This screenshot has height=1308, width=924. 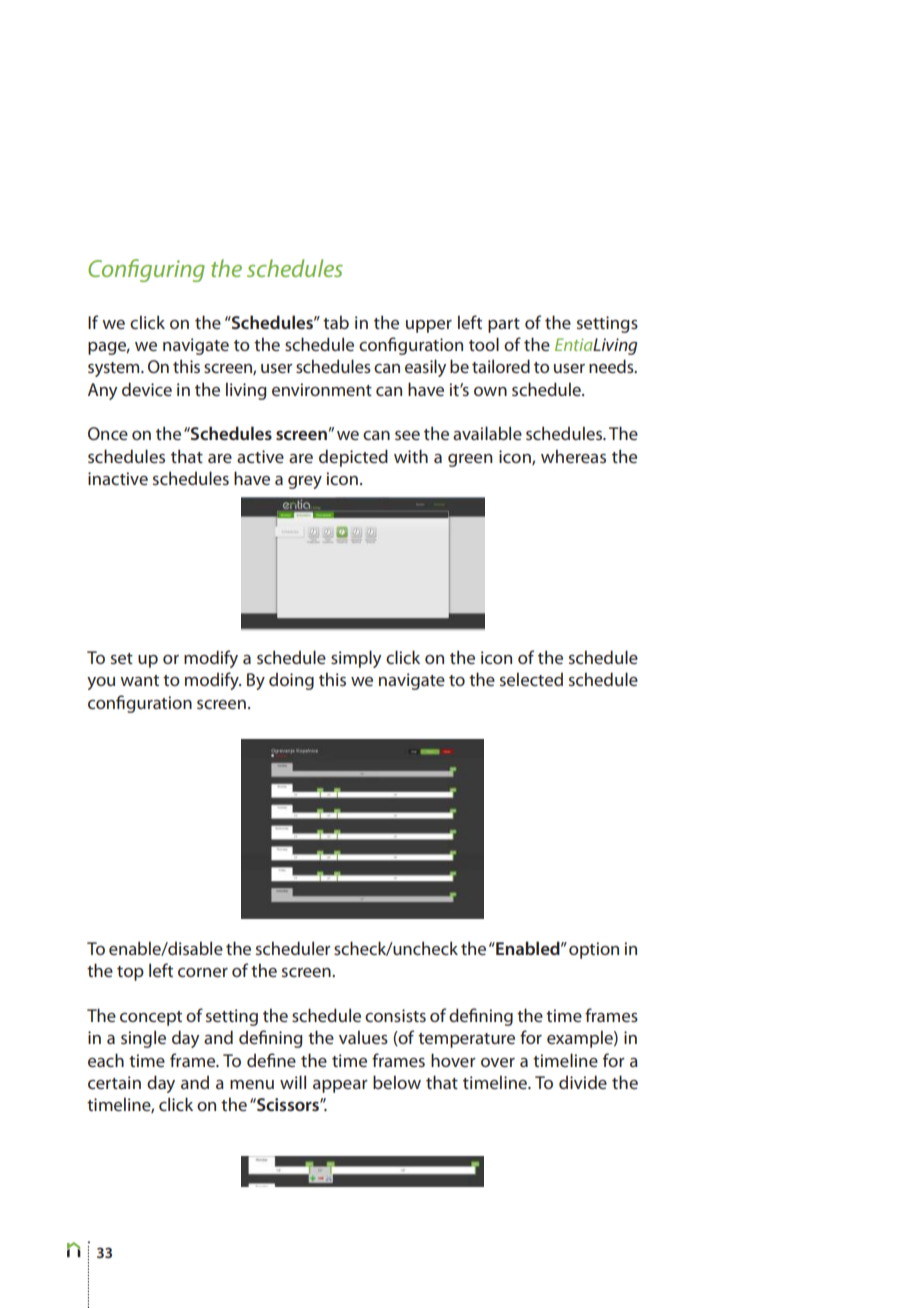 What do you see at coordinates (363, 1037) in the screenshot?
I see `values` at bounding box center [363, 1037].
